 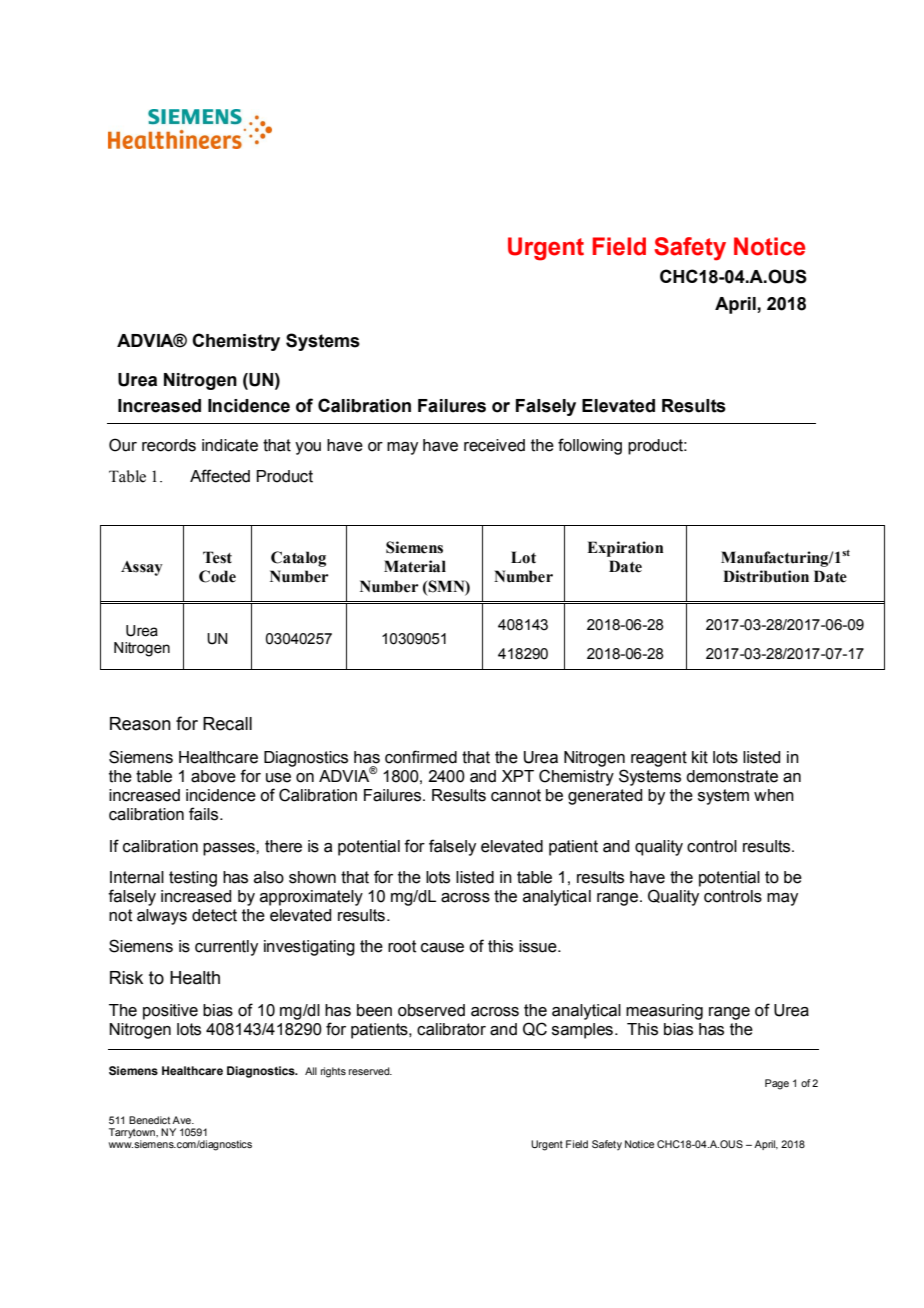 What do you see at coordinates (442, 948) in the image?
I see `cause` at bounding box center [442, 948].
